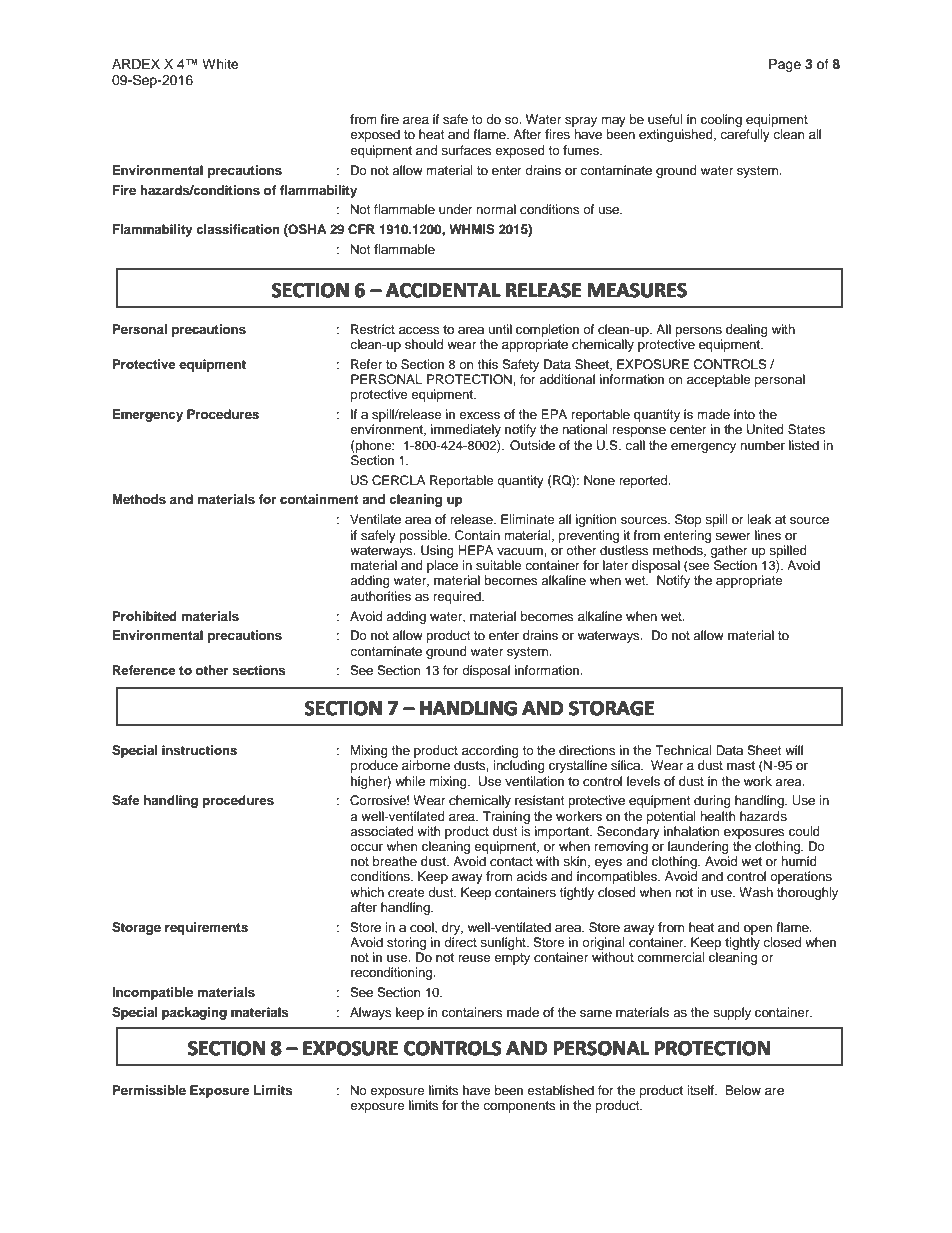 This document has width=952, height=1233. I want to click on White, so click(220, 64).
